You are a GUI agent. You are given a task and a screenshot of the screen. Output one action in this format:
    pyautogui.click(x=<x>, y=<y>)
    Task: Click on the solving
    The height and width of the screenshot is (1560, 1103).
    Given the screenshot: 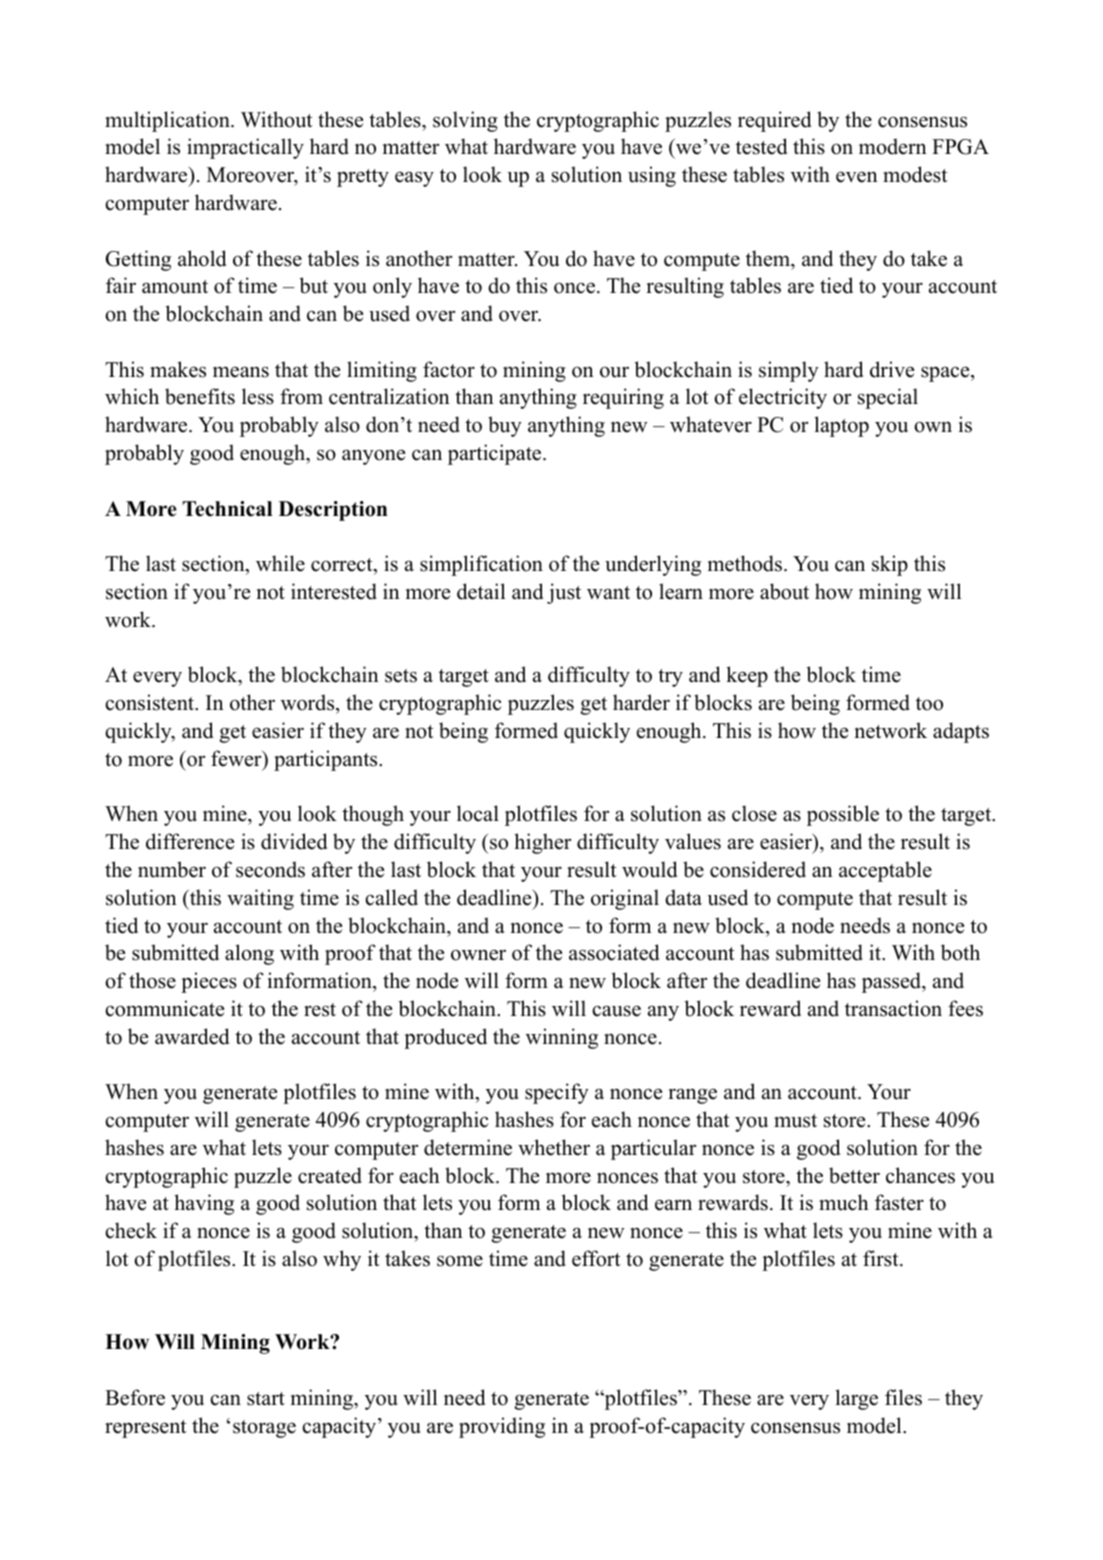 What is the action you would take?
    pyautogui.click(x=465, y=121)
